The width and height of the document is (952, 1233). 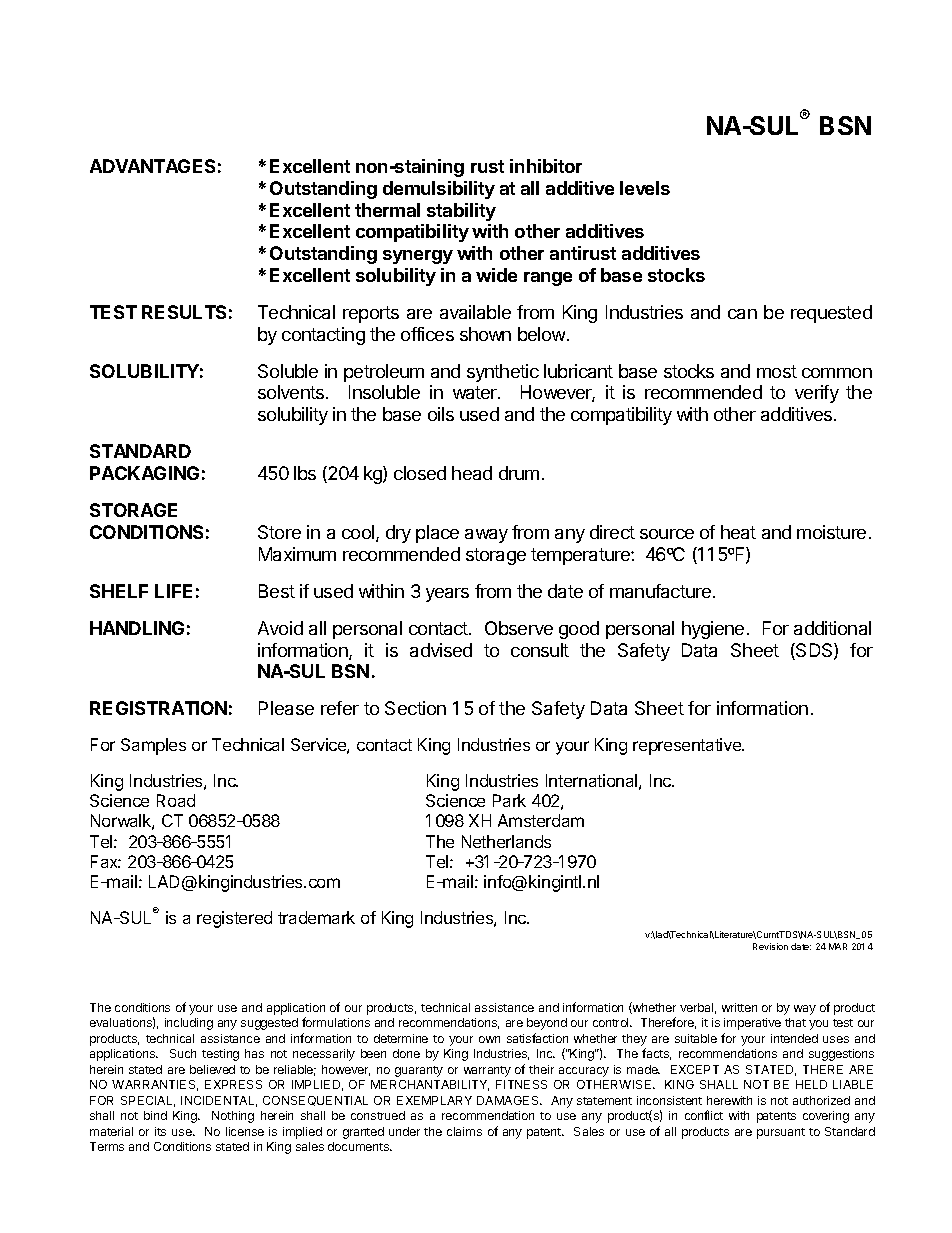 I want to click on head, so click(x=472, y=473).
